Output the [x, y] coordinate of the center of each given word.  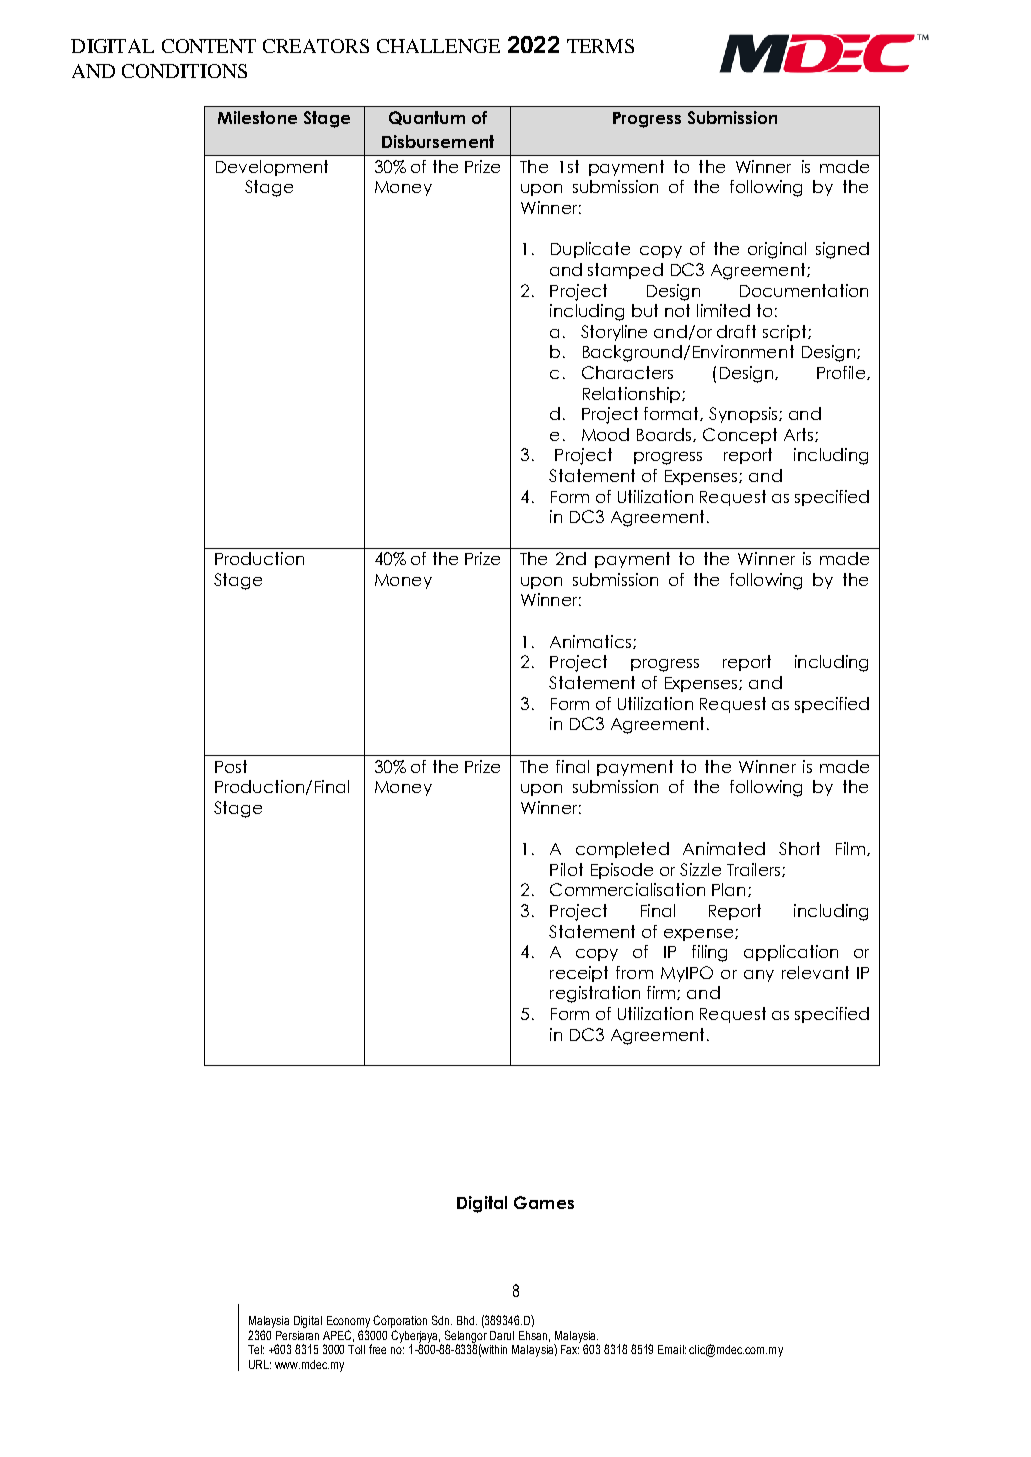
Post [231, 766]
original [777, 250]
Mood [605, 434]
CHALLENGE [438, 46]
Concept [740, 436]
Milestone [257, 117]
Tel [256, 1349]
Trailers [755, 870]
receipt [579, 974]
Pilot [566, 869]
